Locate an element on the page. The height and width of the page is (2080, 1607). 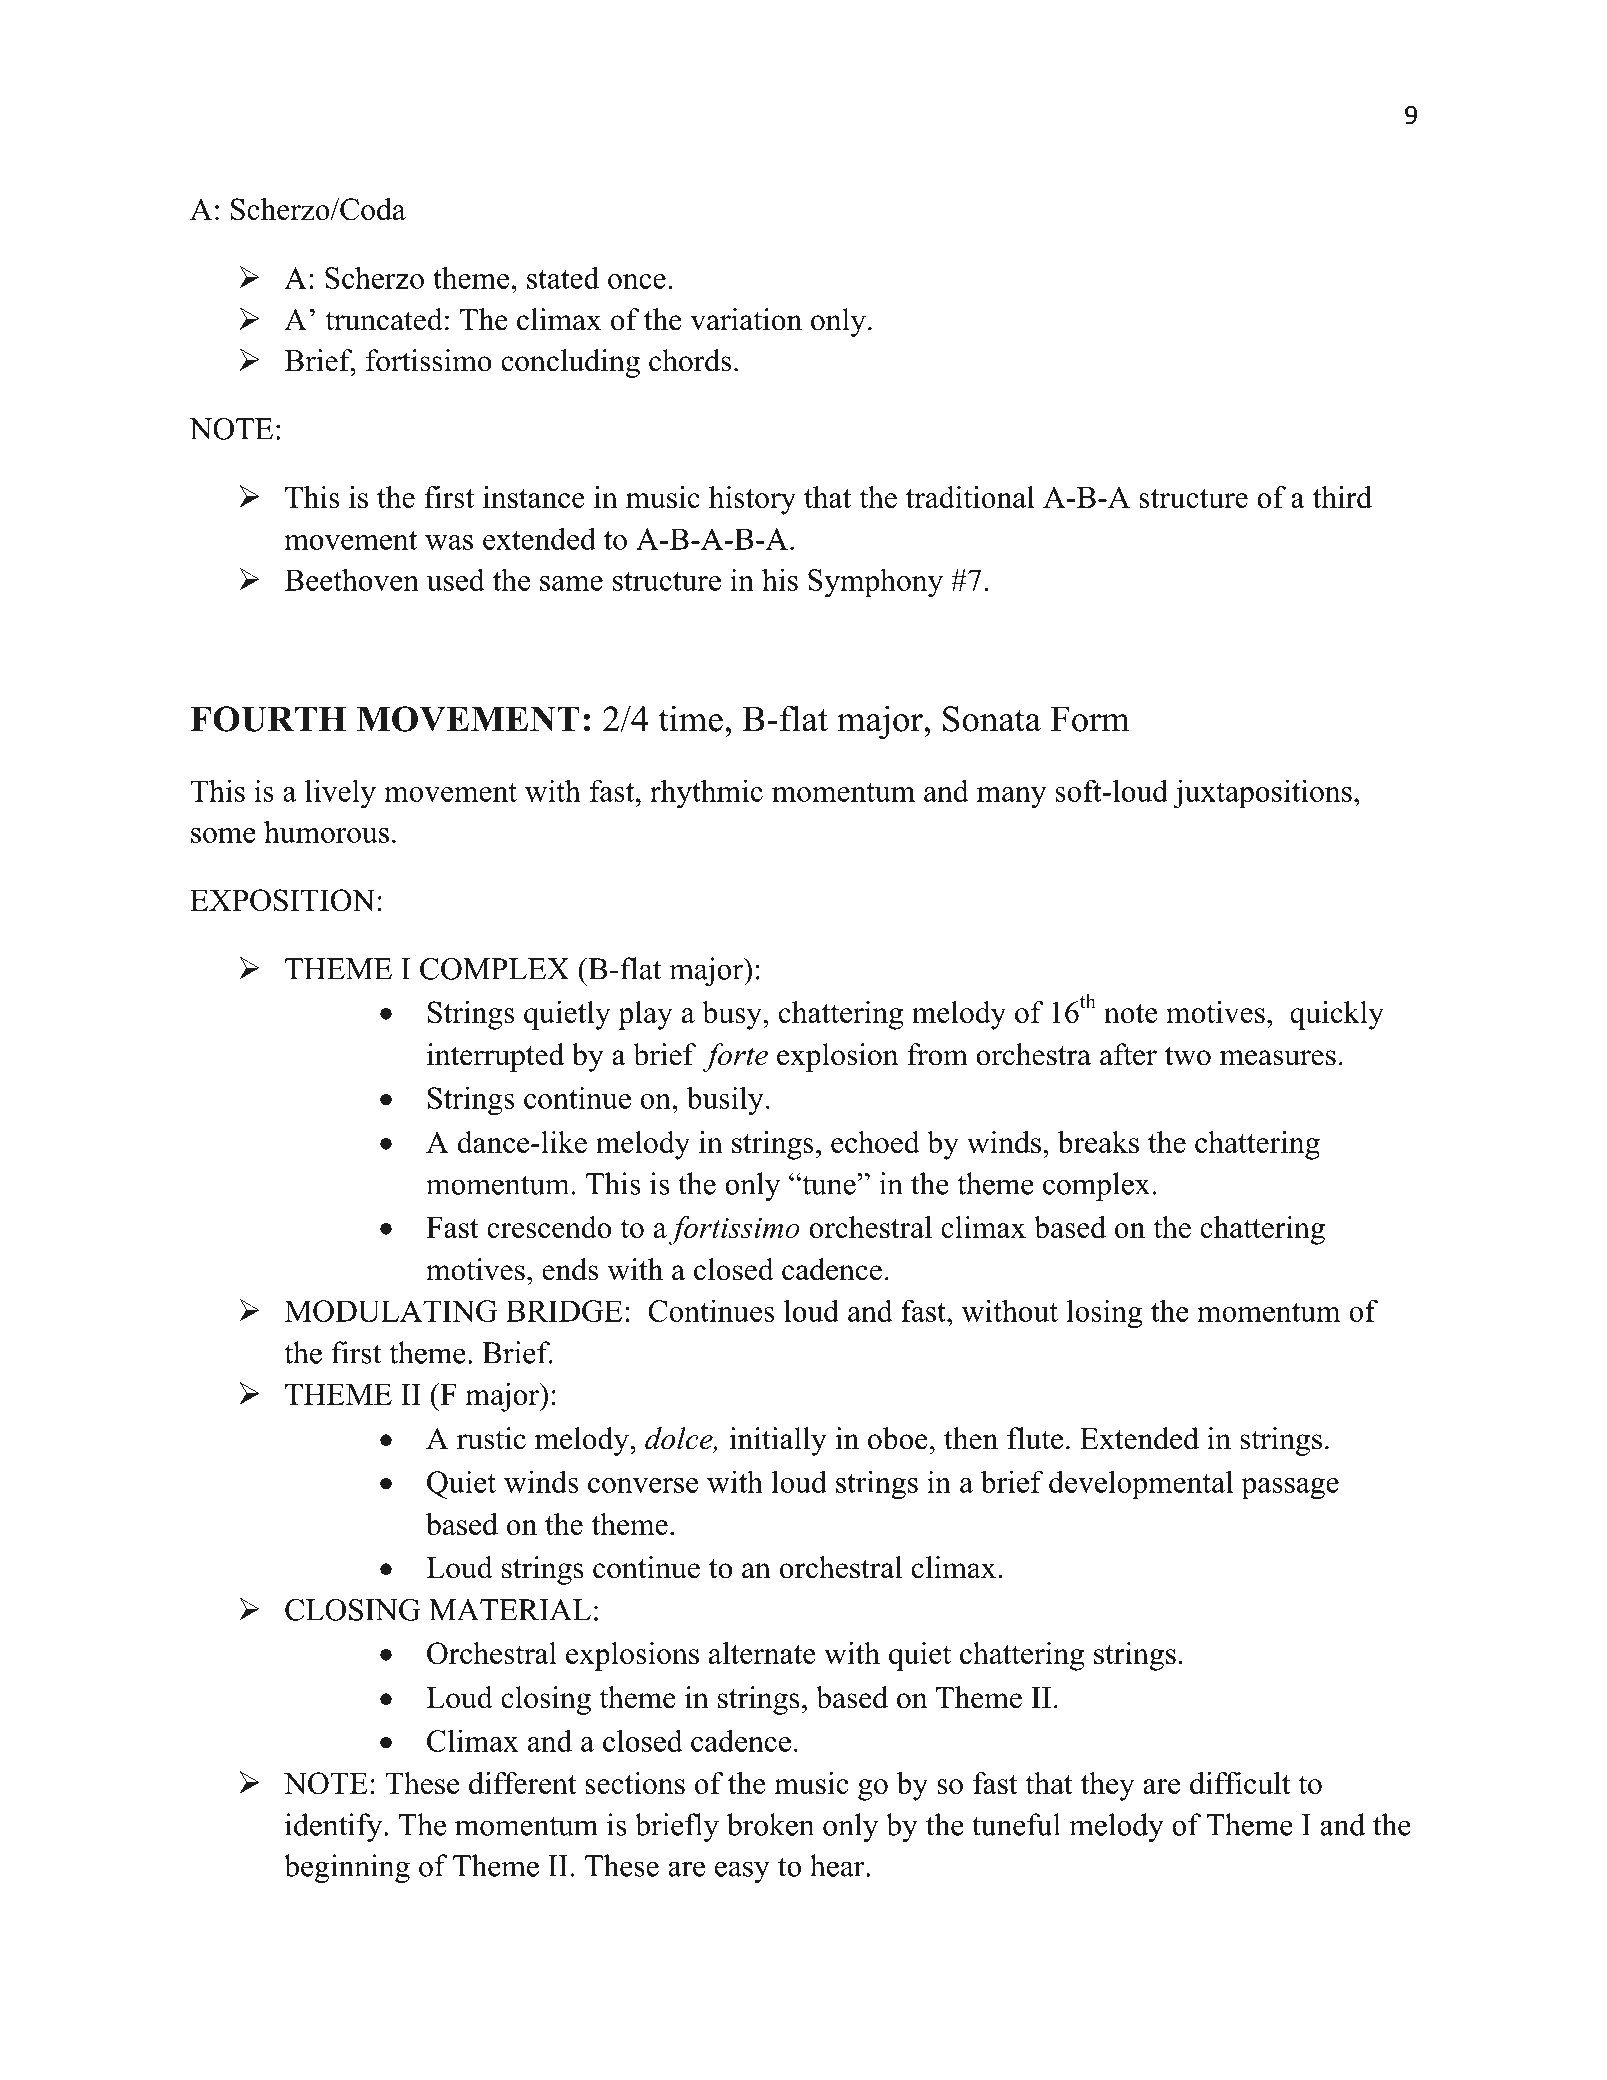
truncated is located at coordinates (384, 319).
